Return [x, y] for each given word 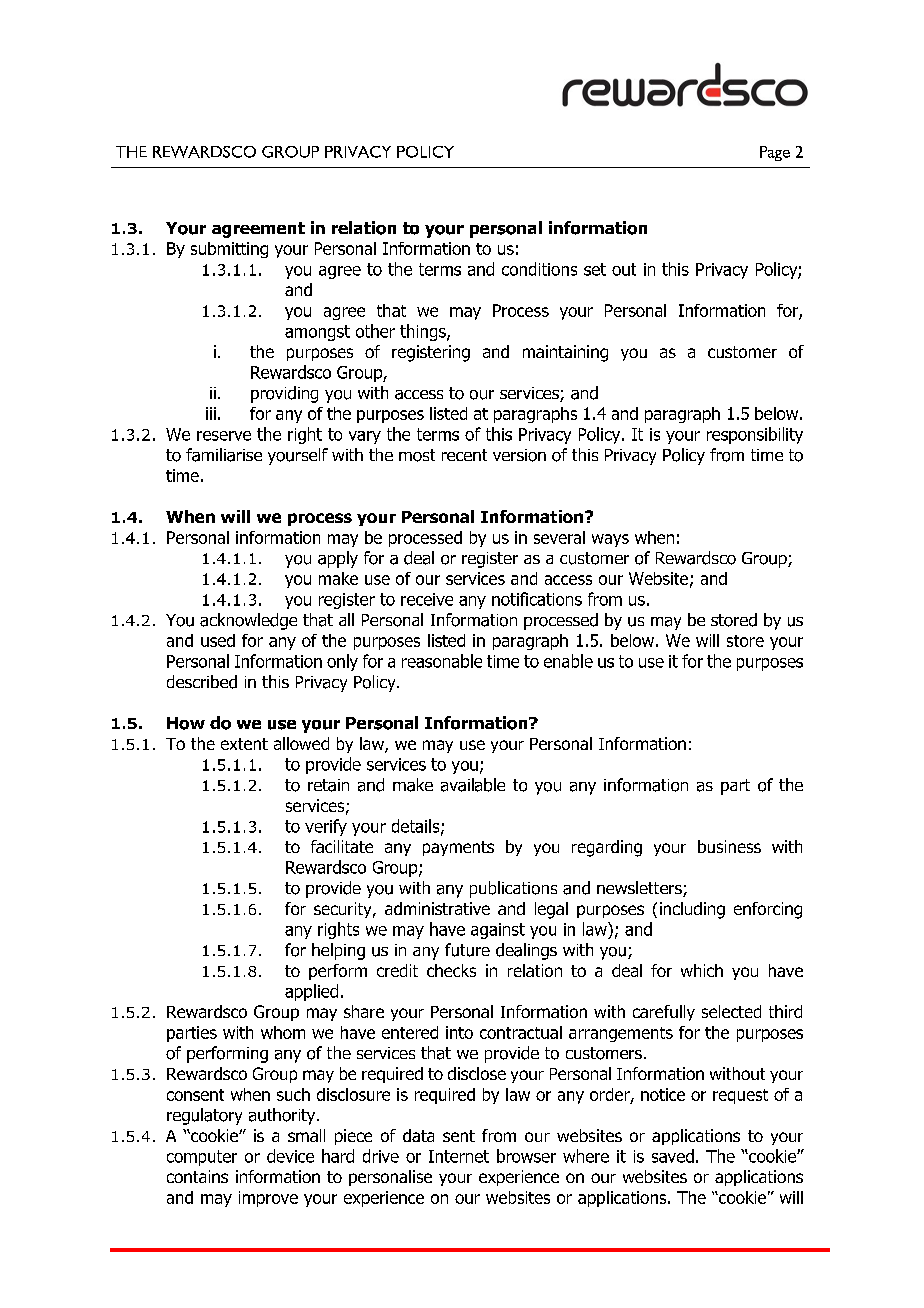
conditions [539, 269]
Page [775, 153]
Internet [459, 1156]
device [290, 1156]
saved [673, 1156]
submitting [229, 250]
